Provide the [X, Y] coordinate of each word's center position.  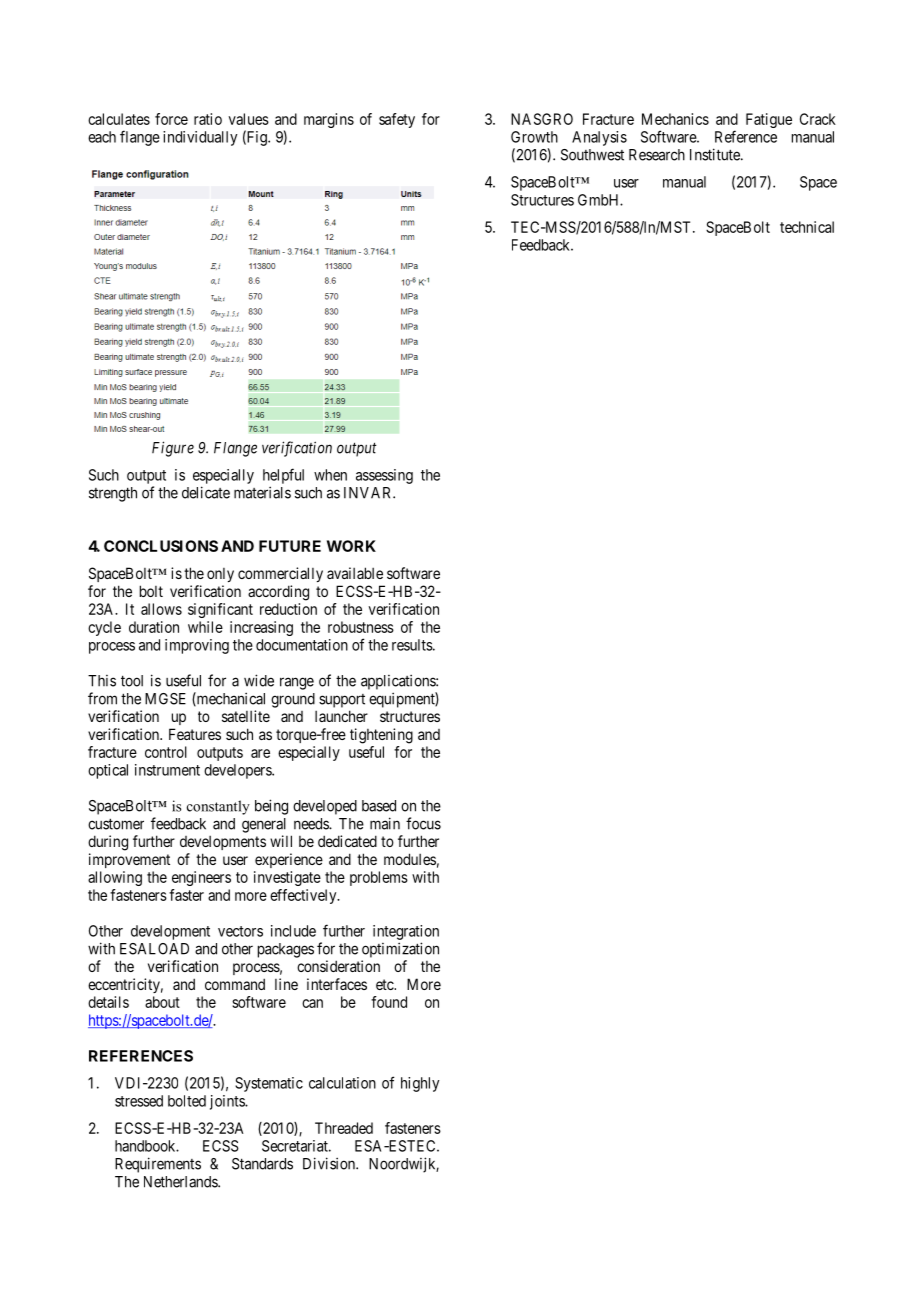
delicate [206, 492]
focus [423, 823]
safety [397, 120]
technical [807, 227]
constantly [218, 807]
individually [200, 138]
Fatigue [769, 120]
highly [420, 1084]
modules [410, 859]
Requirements [158, 1165]
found [389, 1002]
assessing [384, 476]
